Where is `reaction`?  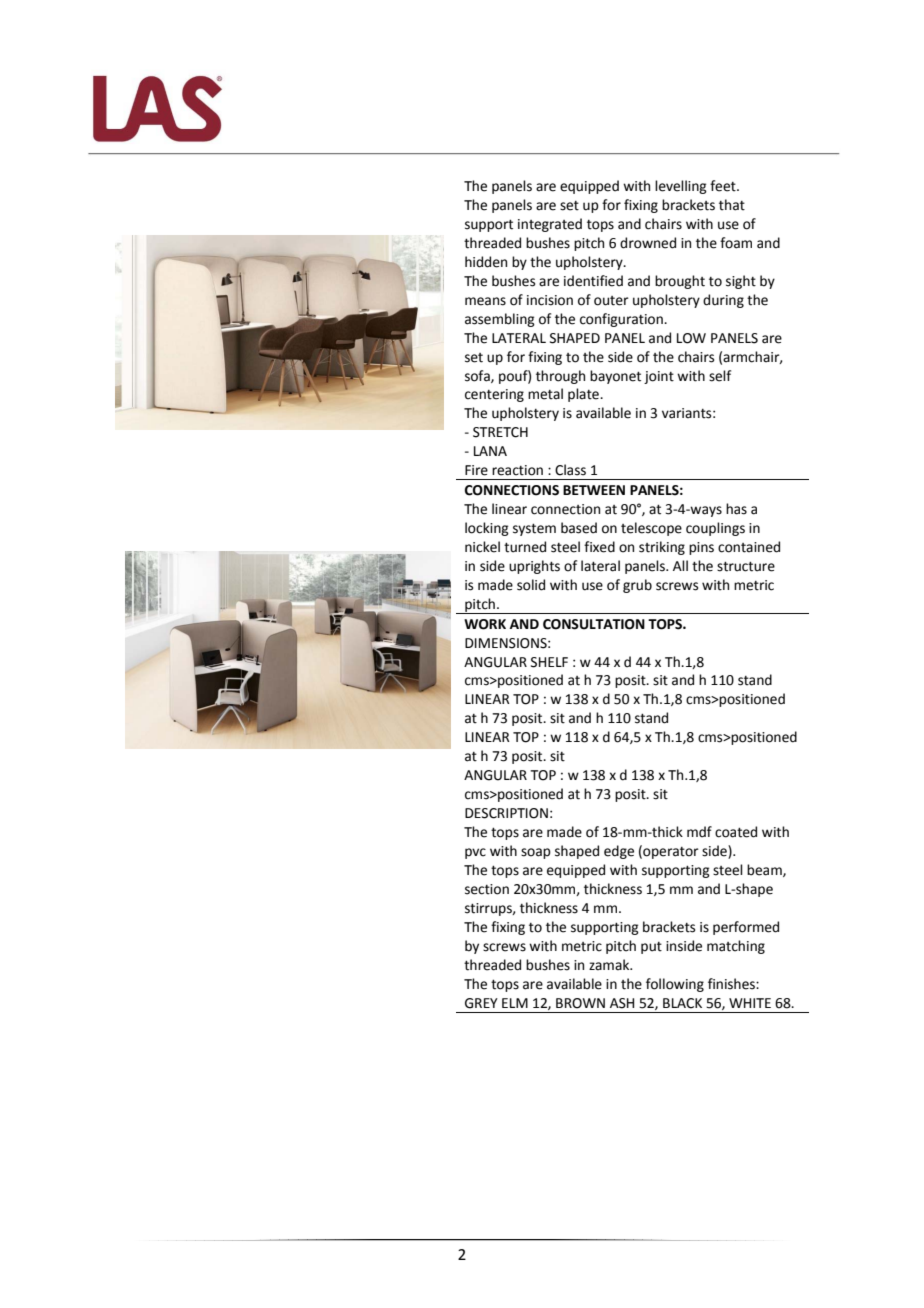
reaction is located at coordinates (517, 470).
